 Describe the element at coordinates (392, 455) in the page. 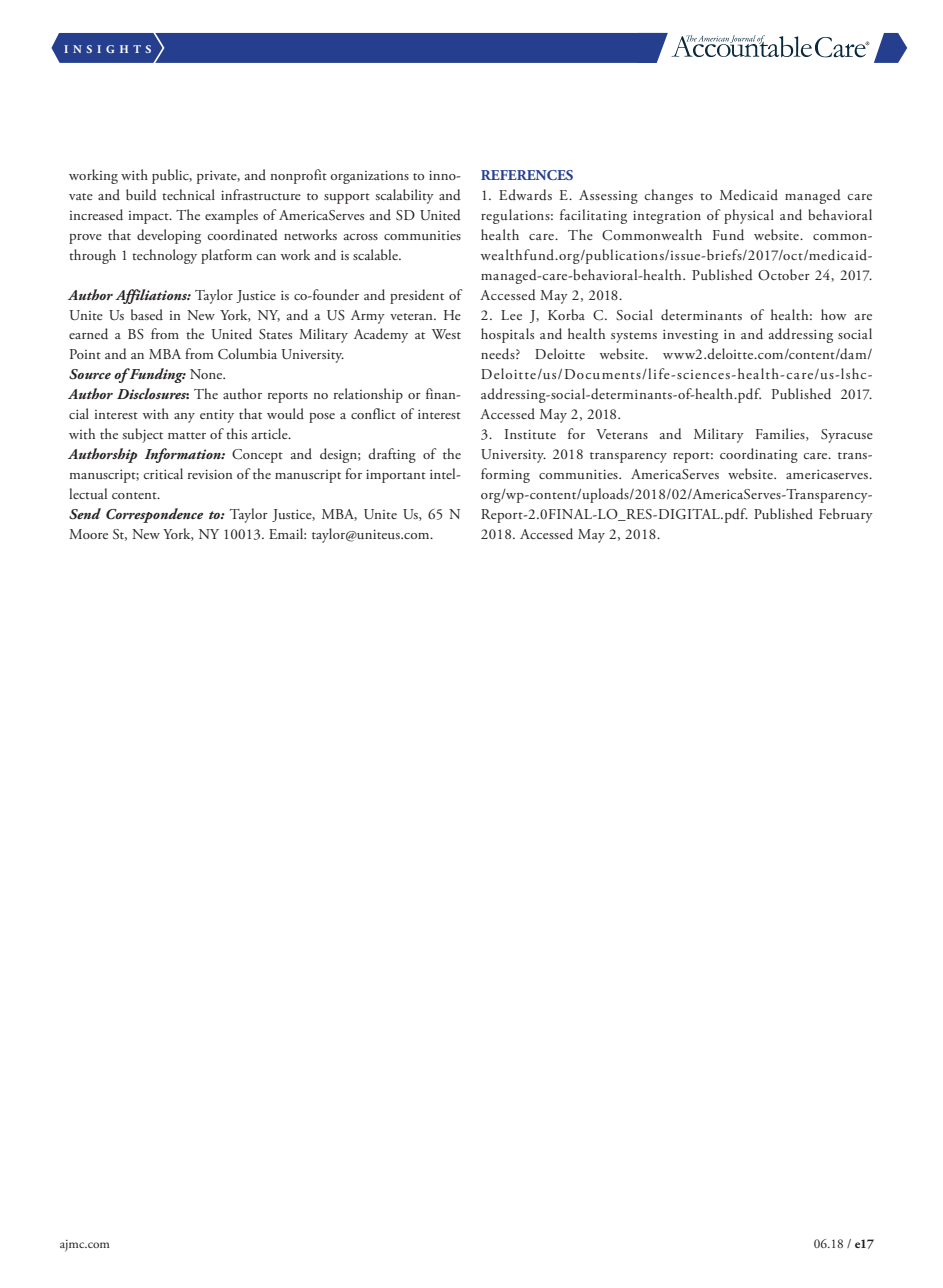

I see `drafting` at that location.
